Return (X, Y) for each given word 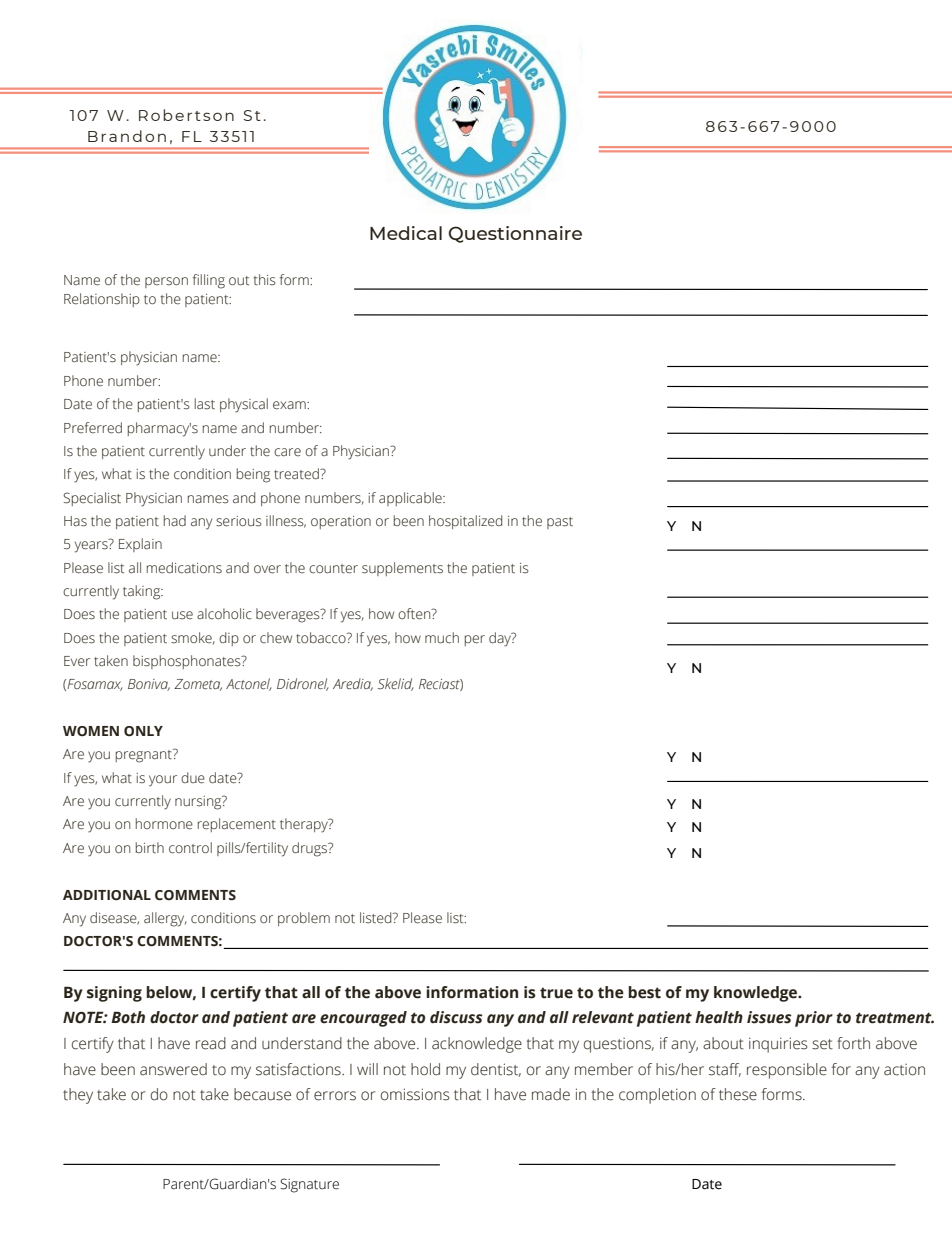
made (551, 1094)
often (415, 614)
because (262, 1094)
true (556, 993)
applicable (411, 499)
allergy (165, 919)
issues (769, 1017)
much (442, 638)
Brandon (127, 136)
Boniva (149, 685)
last (205, 404)
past (560, 523)
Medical (406, 233)
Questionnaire (515, 234)
